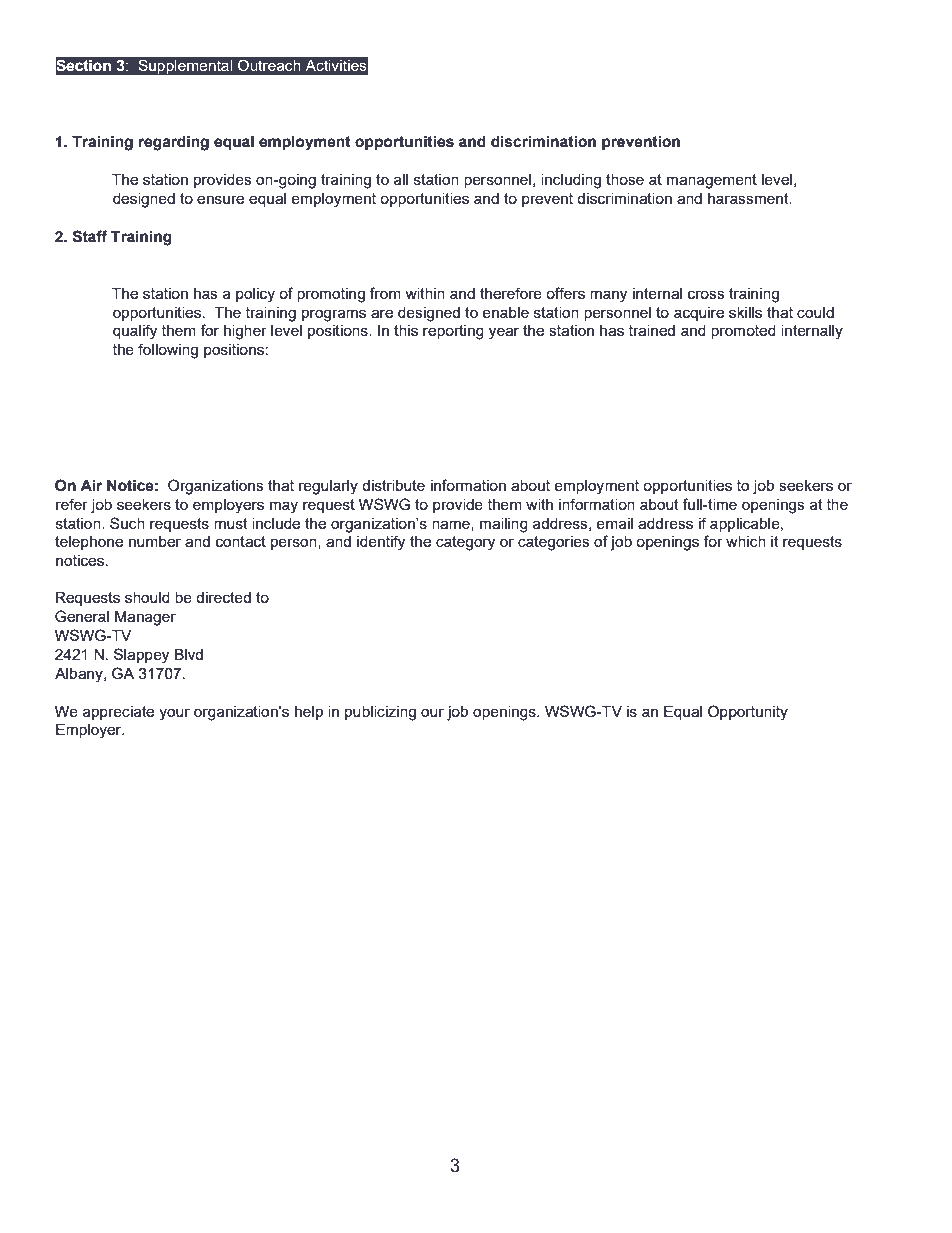 The image size is (952, 1233). Describe the element at coordinates (127, 523) in the screenshot. I see `Such` at that location.
